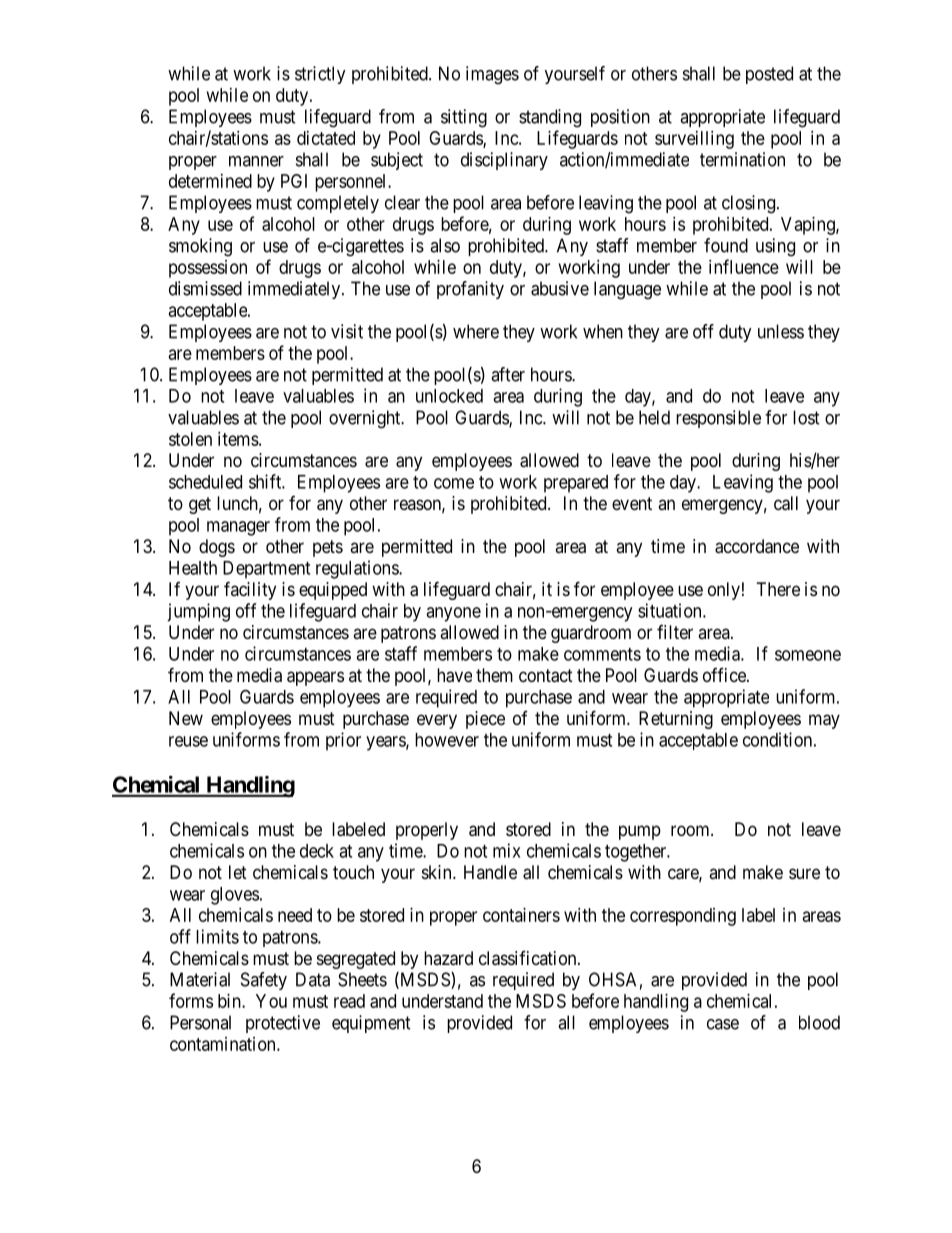  What do you see at coordinates (283, 1024) in the screenshot?
I see `protective` at bounding box center [283, 1024].
